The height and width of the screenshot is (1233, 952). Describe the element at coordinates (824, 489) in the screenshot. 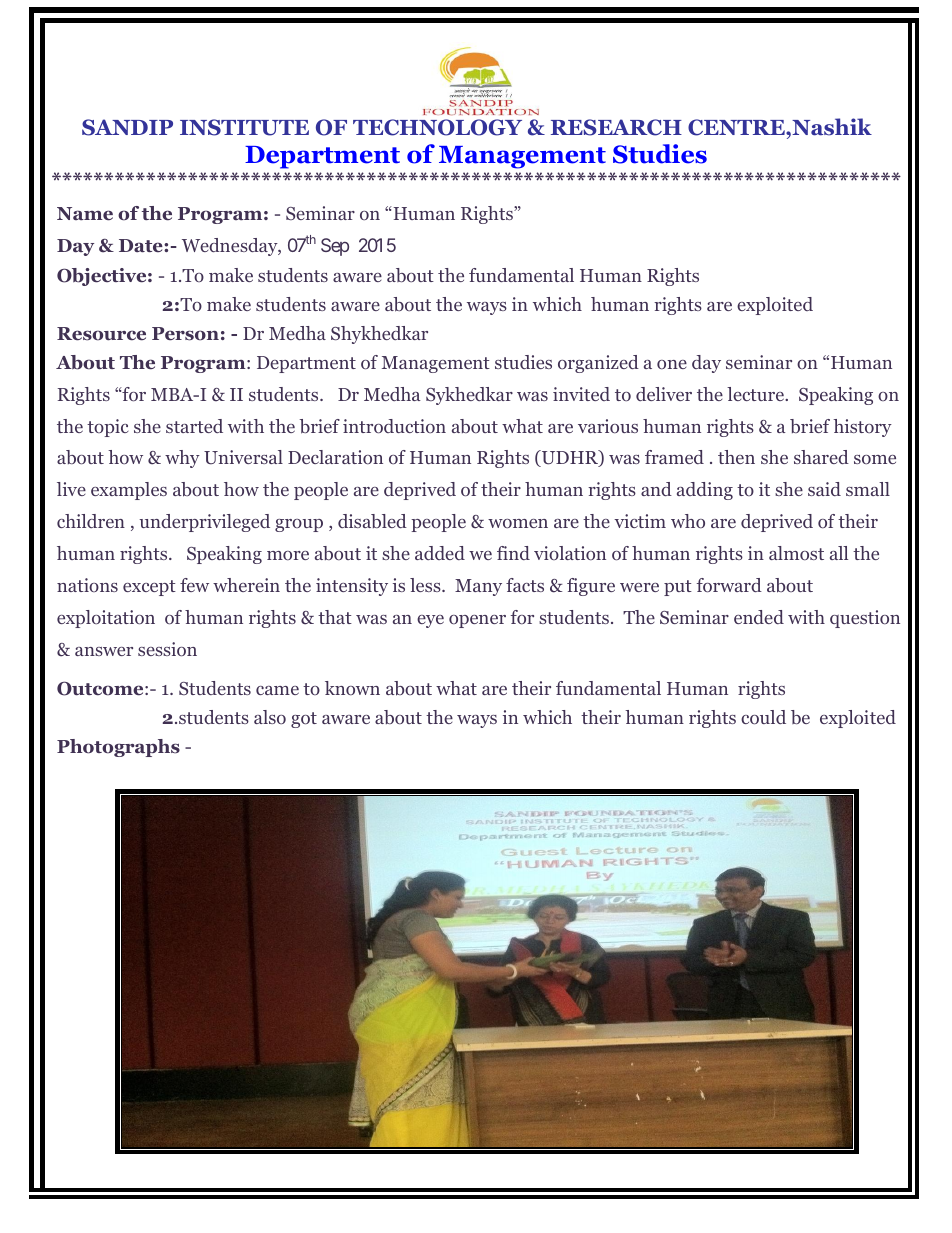

I see `said` at that location.
